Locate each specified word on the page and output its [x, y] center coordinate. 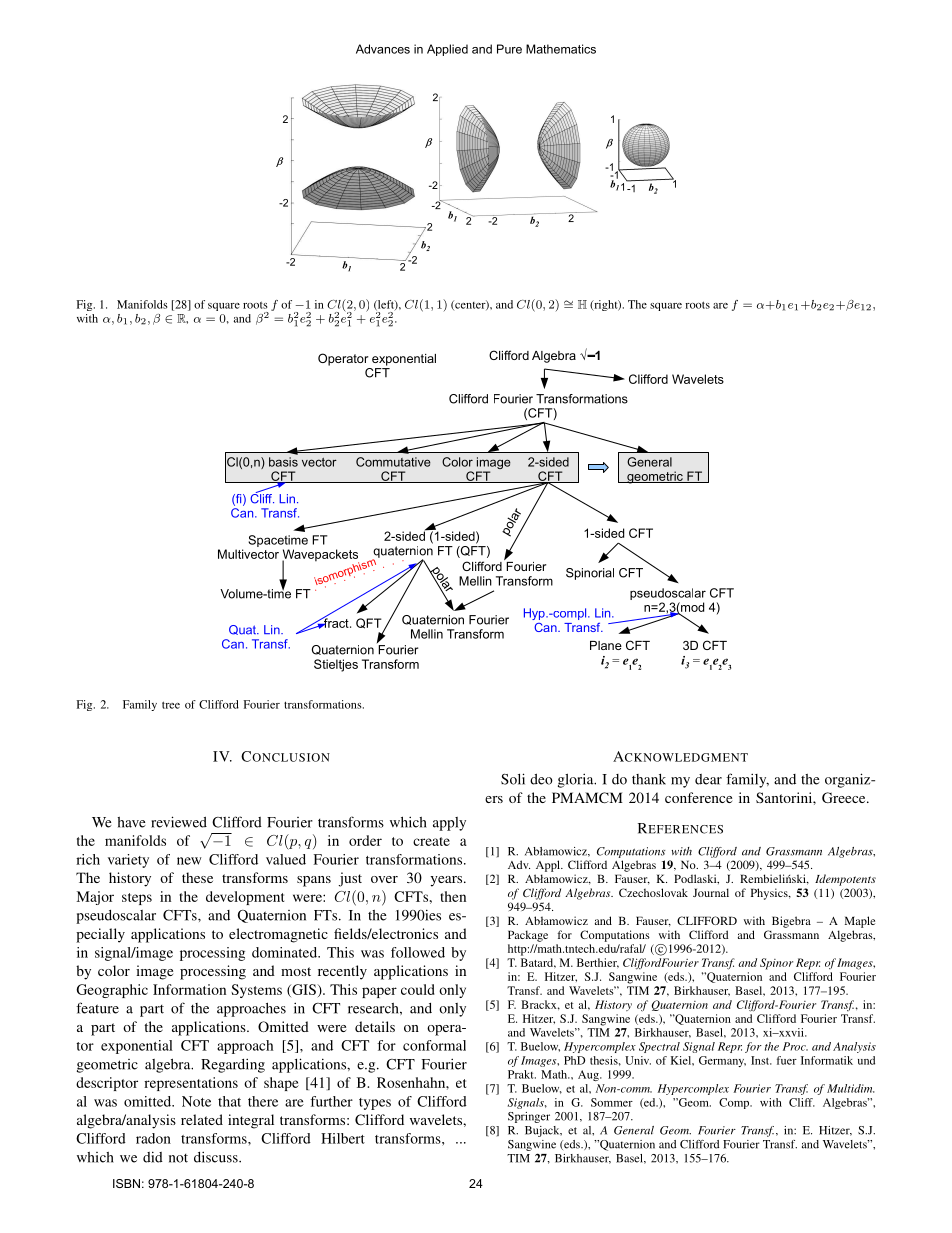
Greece [845, 797]
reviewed [179, 822]
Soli [513, 779]
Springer [529, 1117]
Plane [606, 645]
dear [708, 779]
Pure [509, 49]
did [153, 1157]
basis [283, 462]
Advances [383, 49]
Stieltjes [336, 665]
